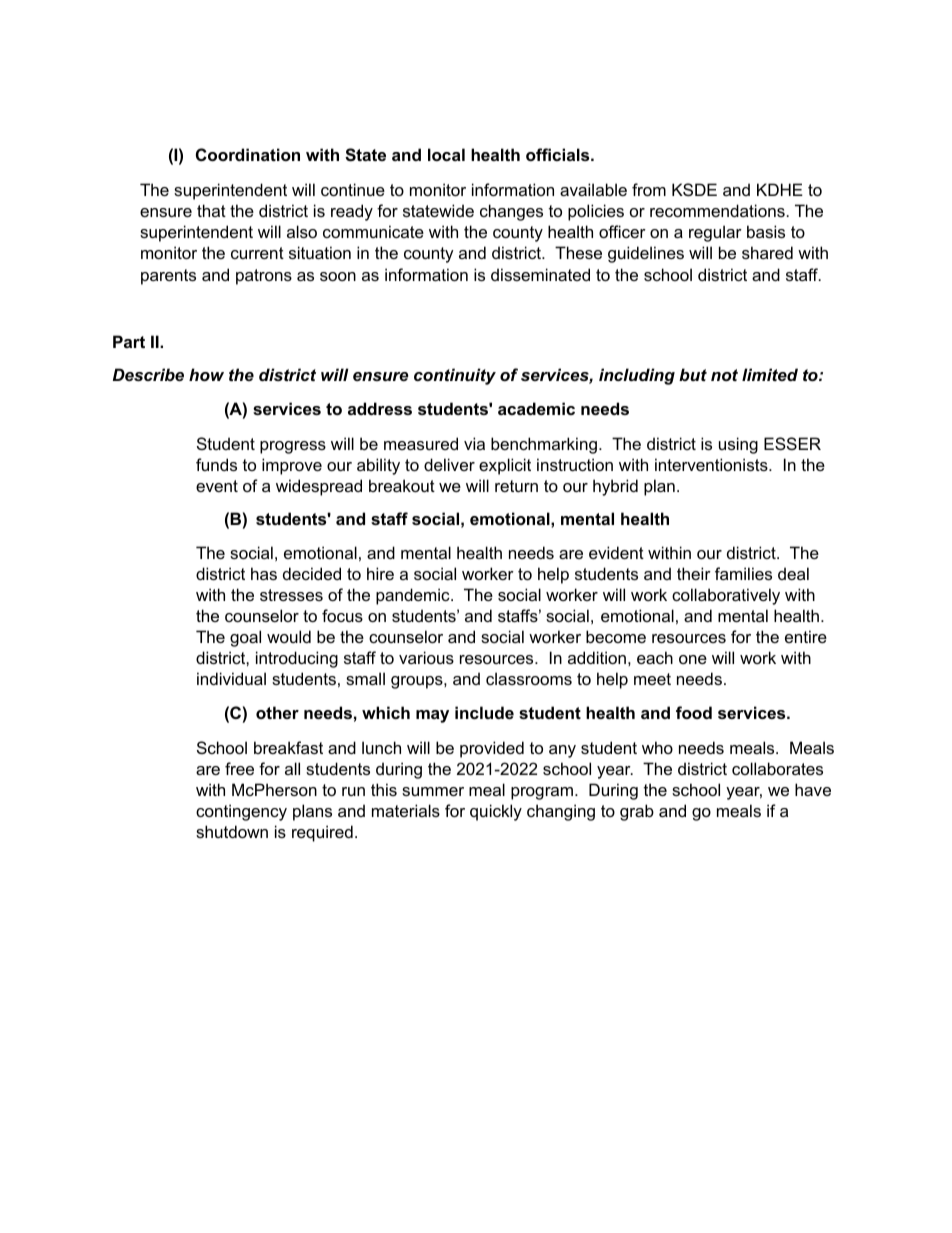  What do you see at coordinates (245, 638) in the screenshot?
I see `goal` at bounding box center [245, 638].
